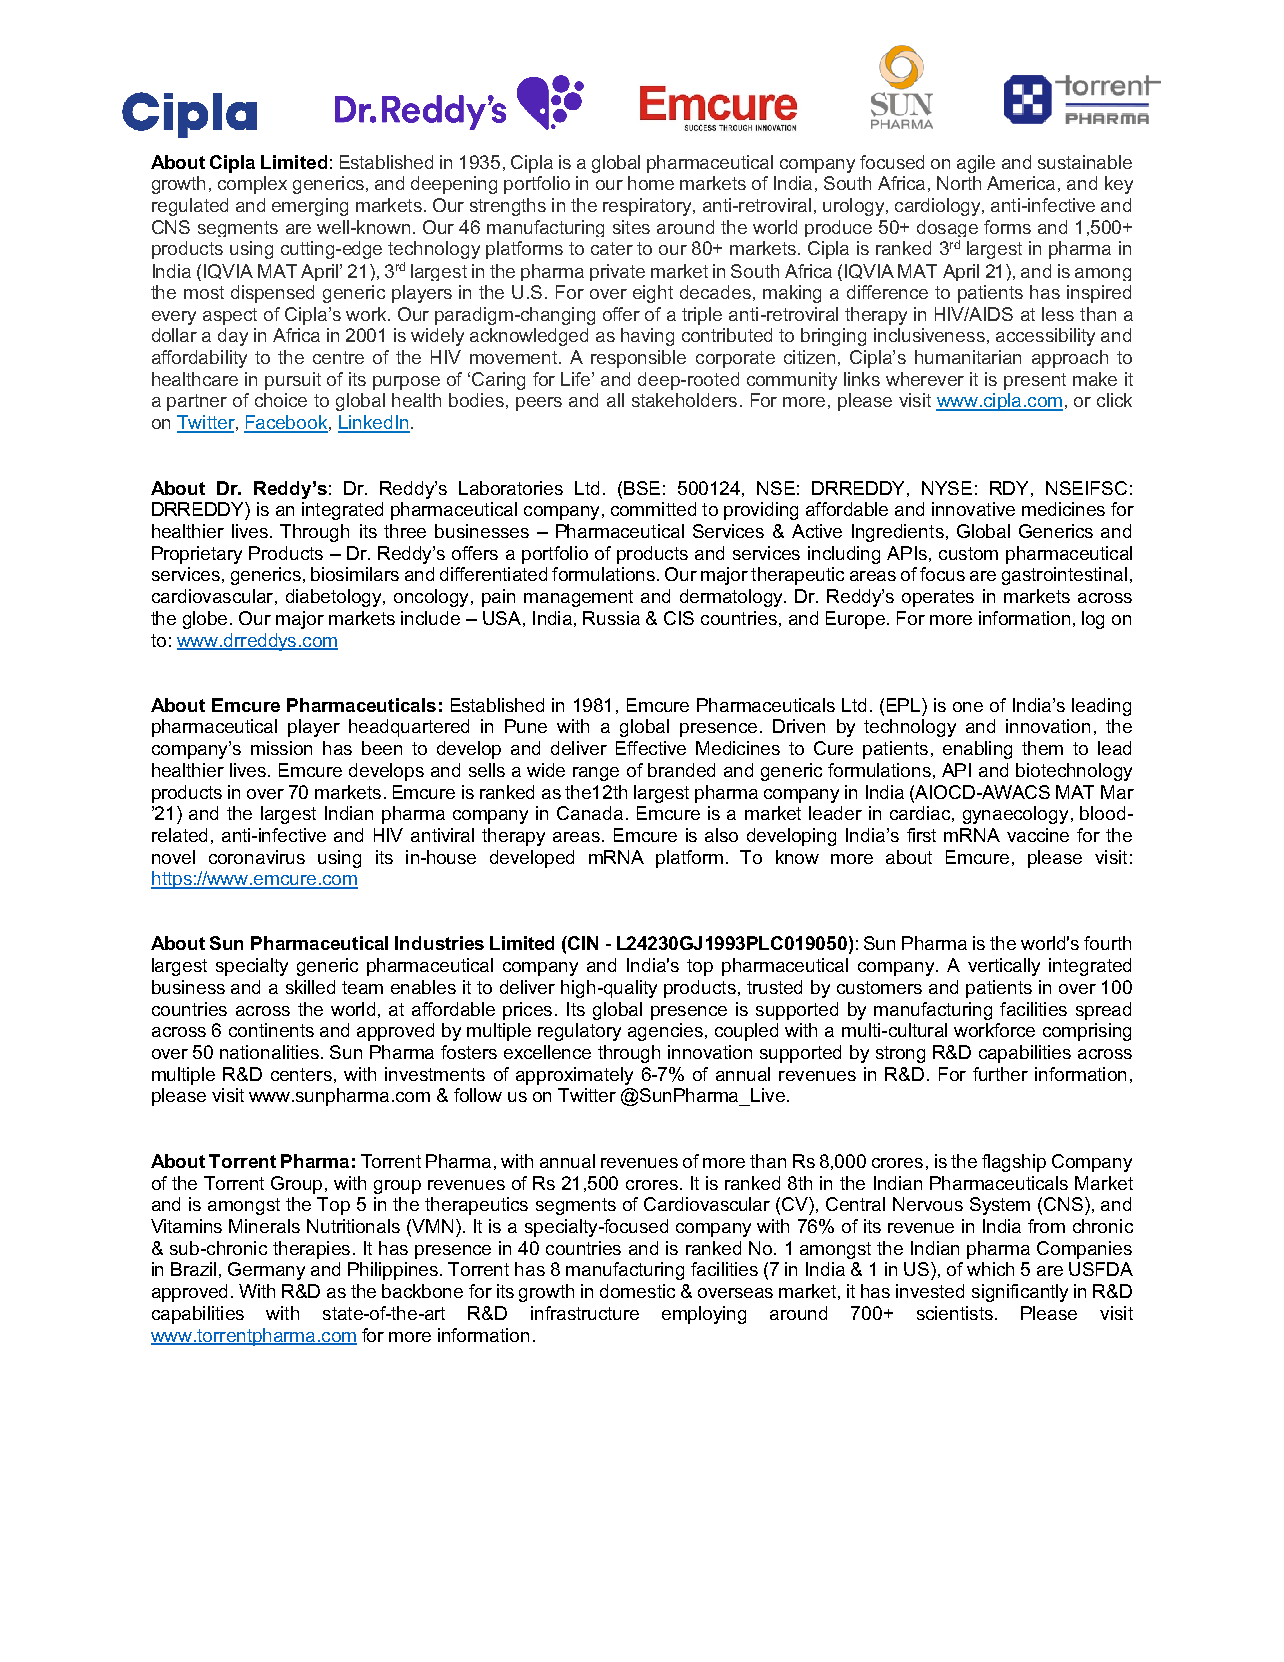 This document has width=1284, height=1662. What do you see at coordinates (648, 207) in the document?
I see `respiratory` at bounding box center [648, 207].
